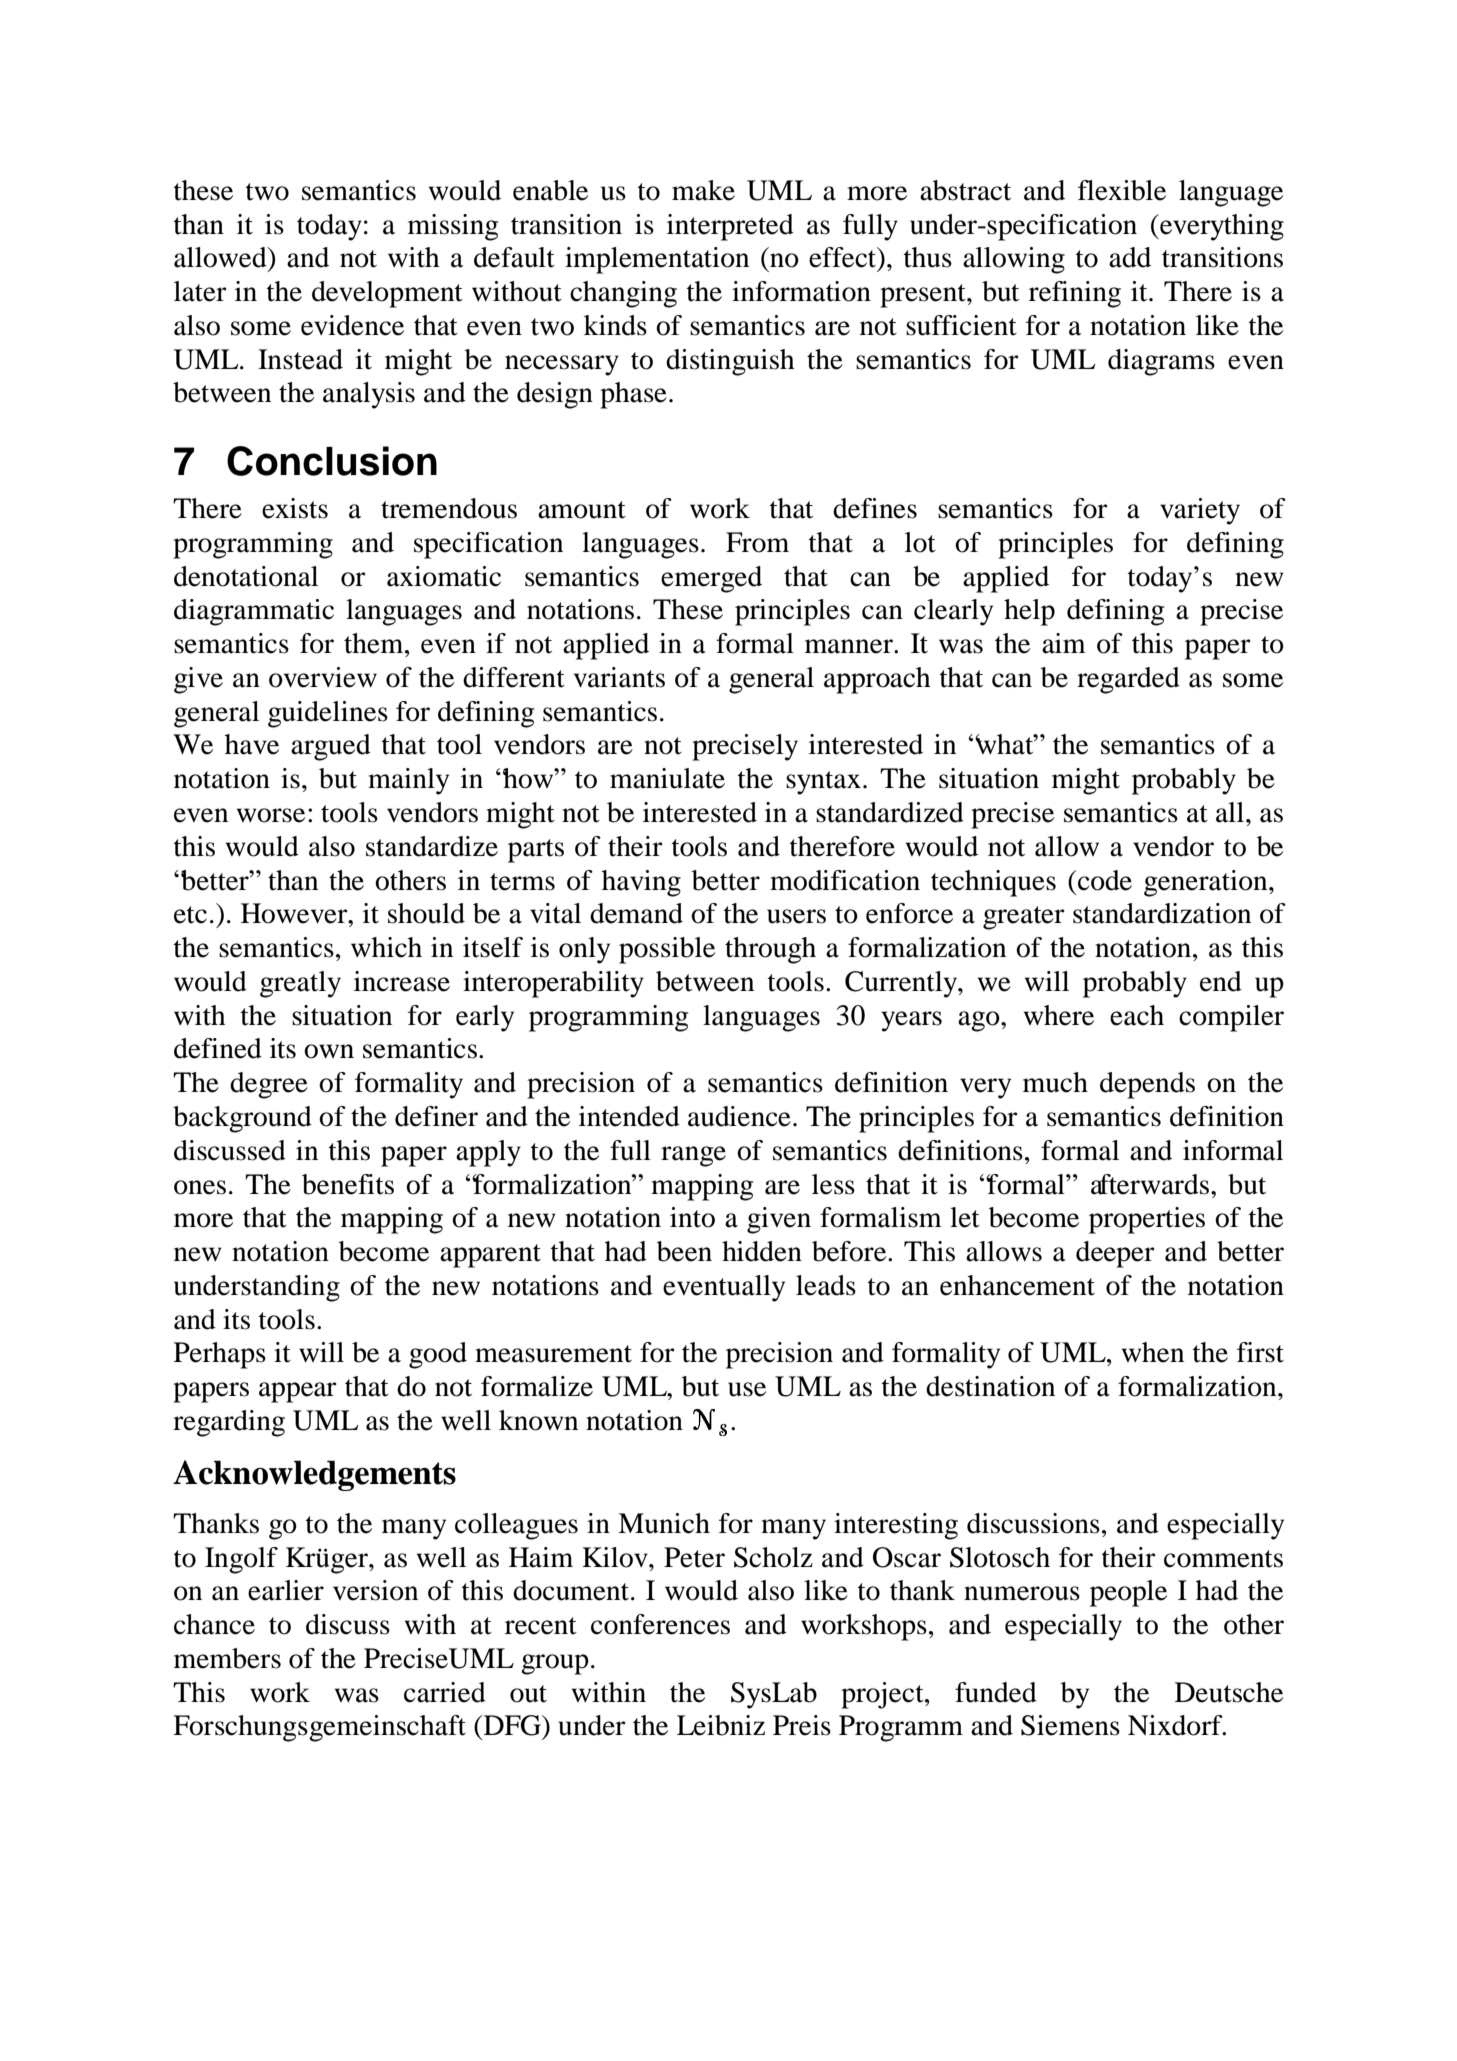  I want to click on add, so click(1130, 257).
